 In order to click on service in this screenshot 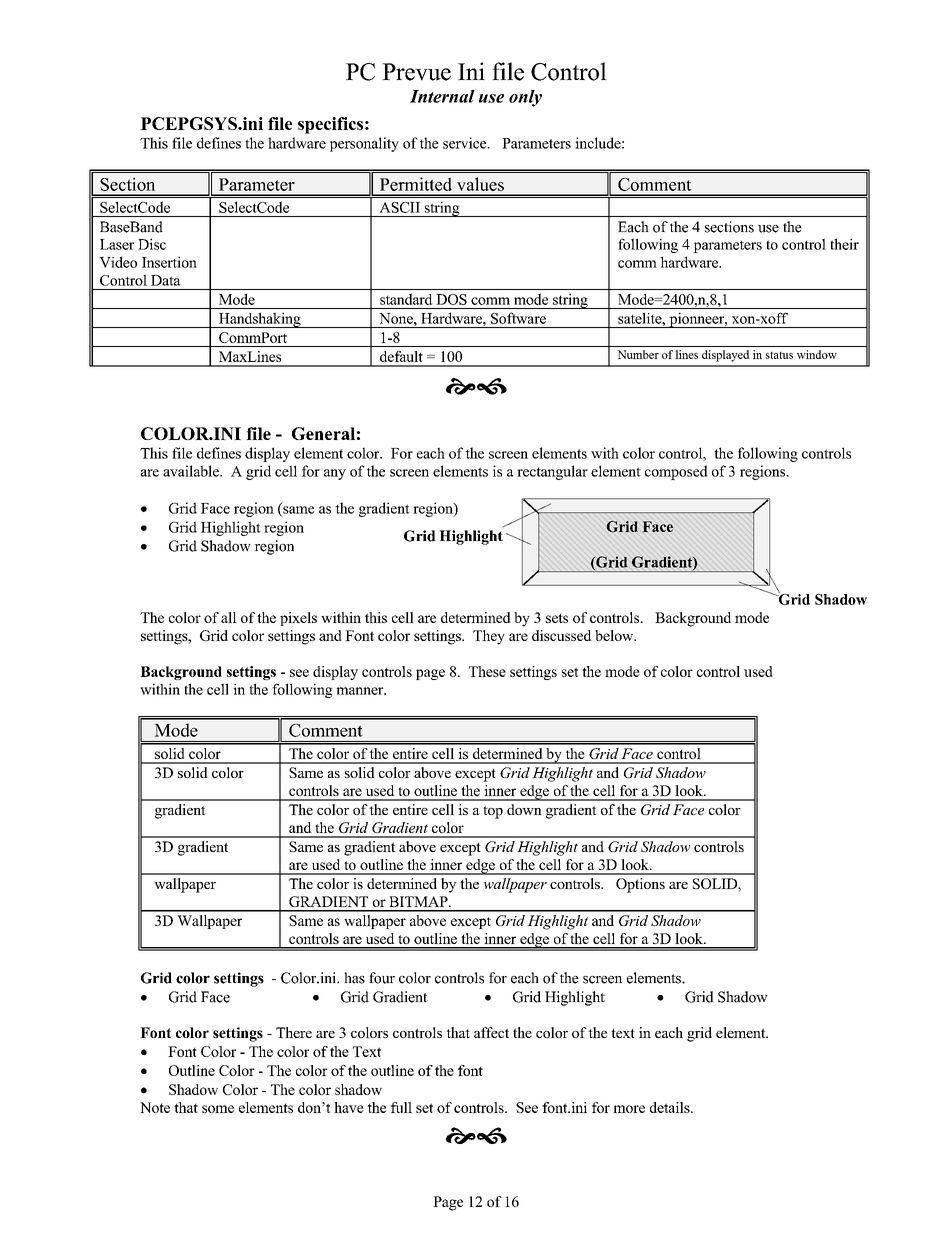, I will do `click(466, 143)`.
